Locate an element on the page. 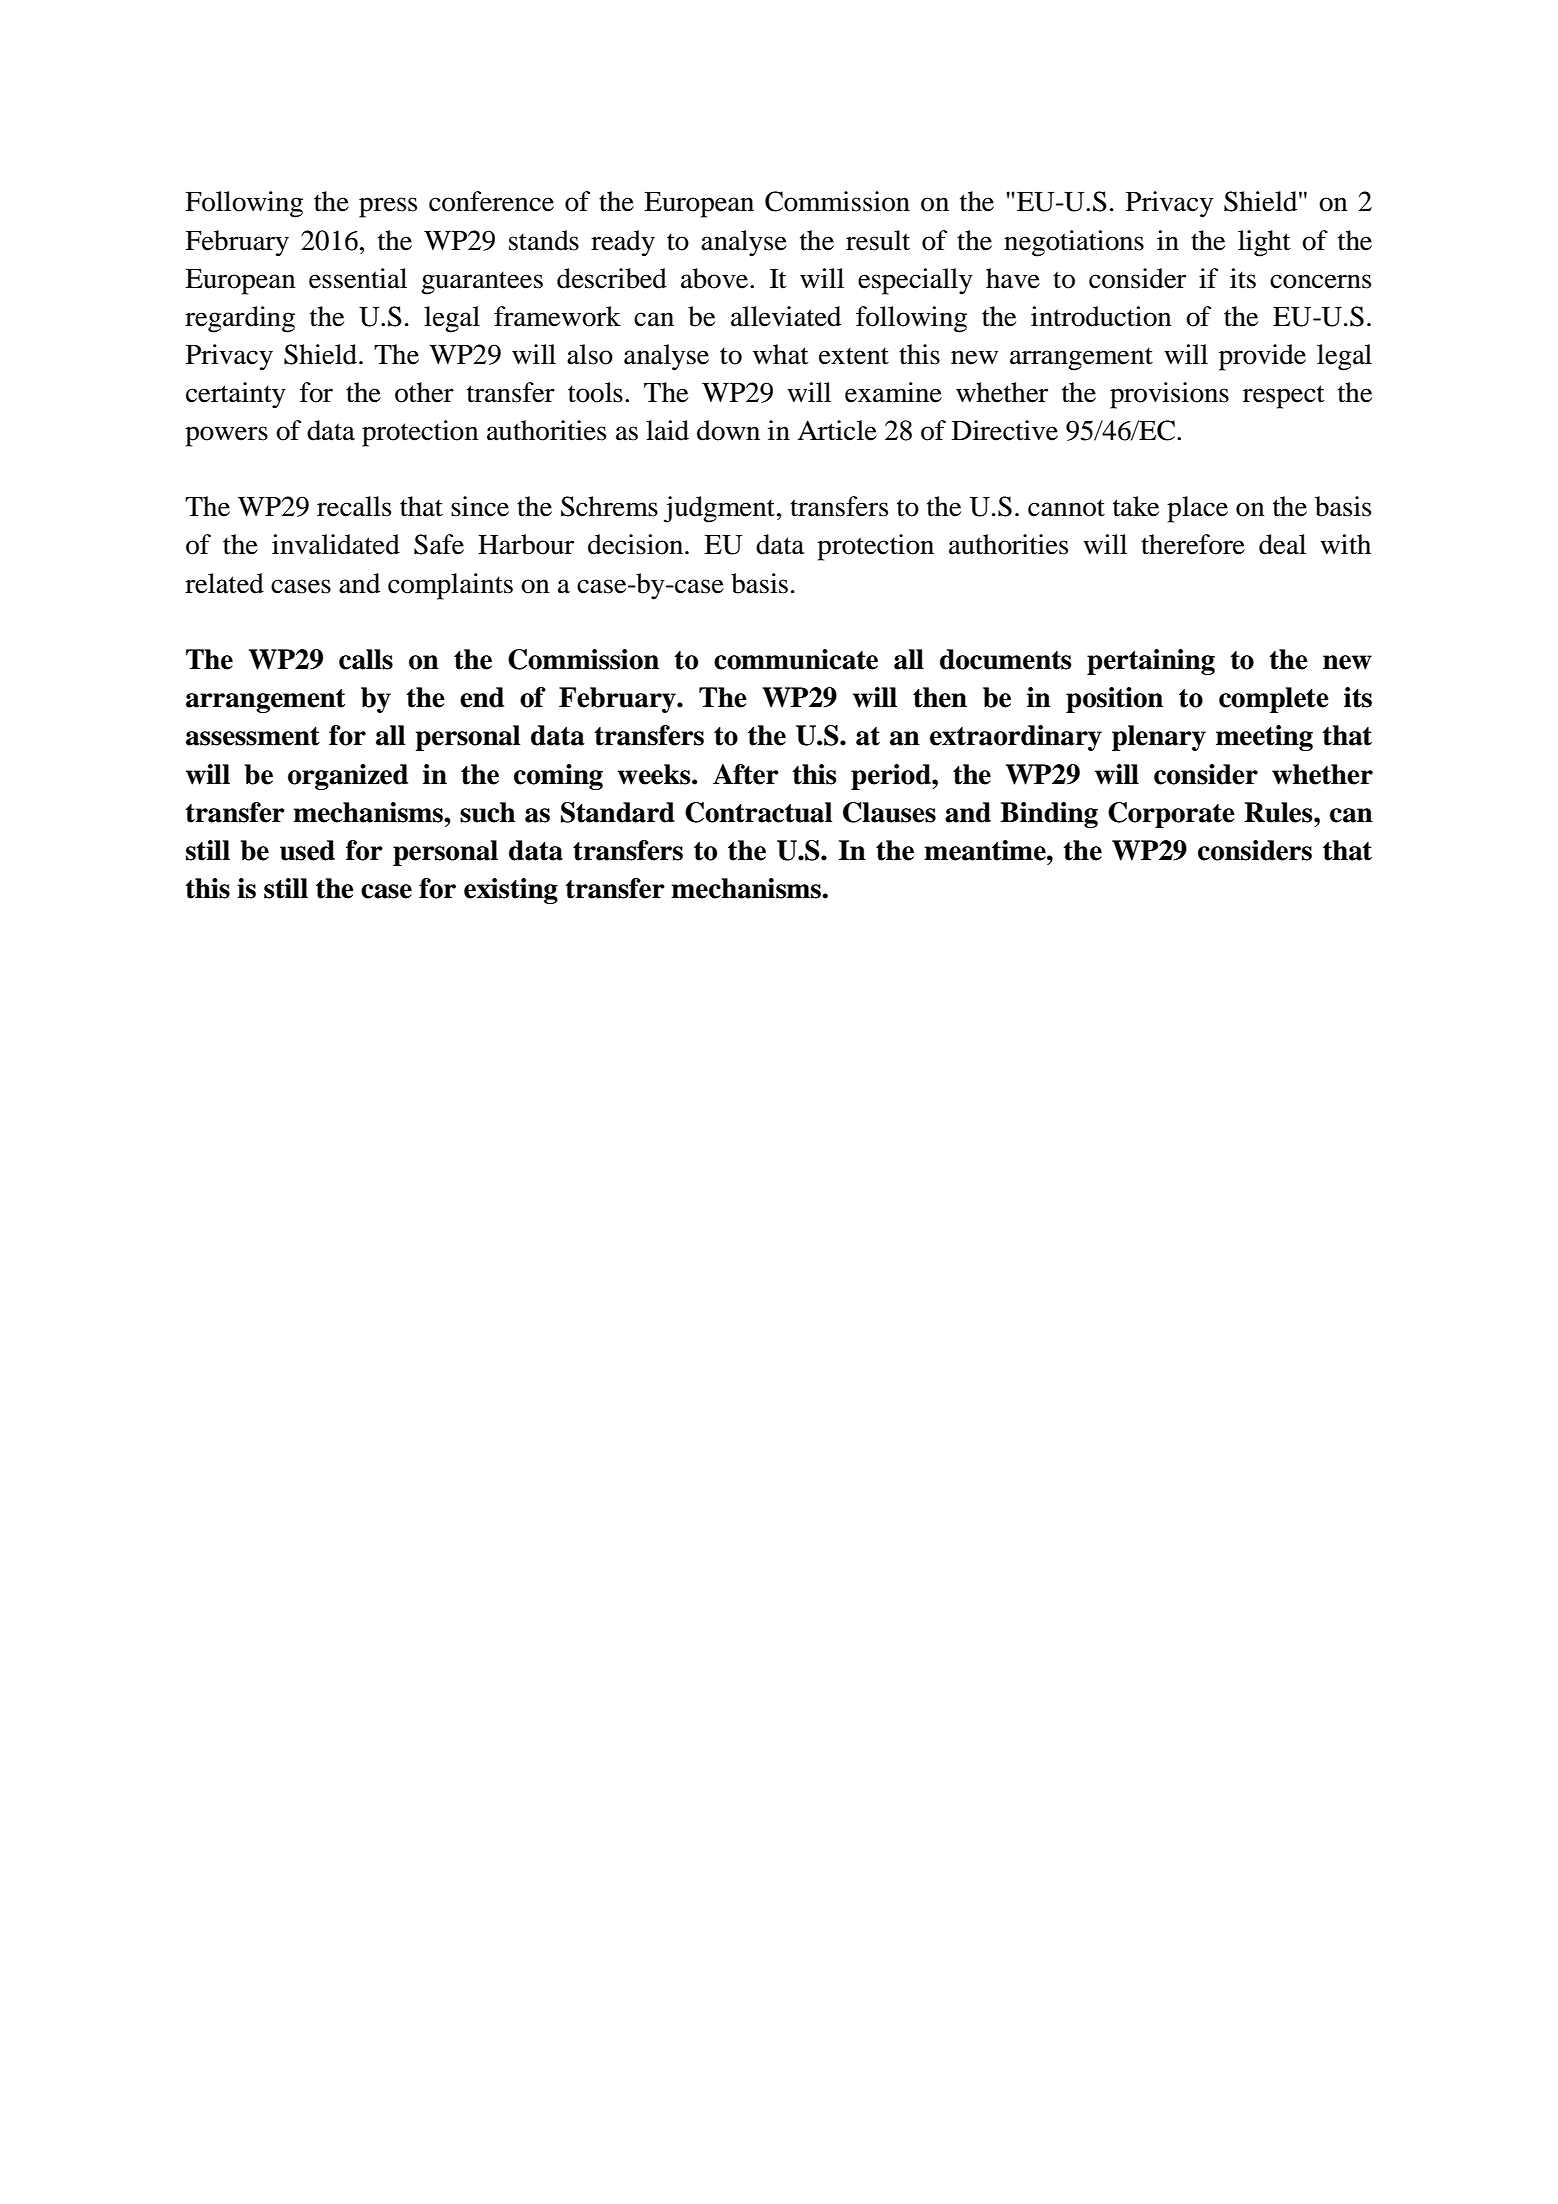  Contractual is located at coordinates (758, 812).
